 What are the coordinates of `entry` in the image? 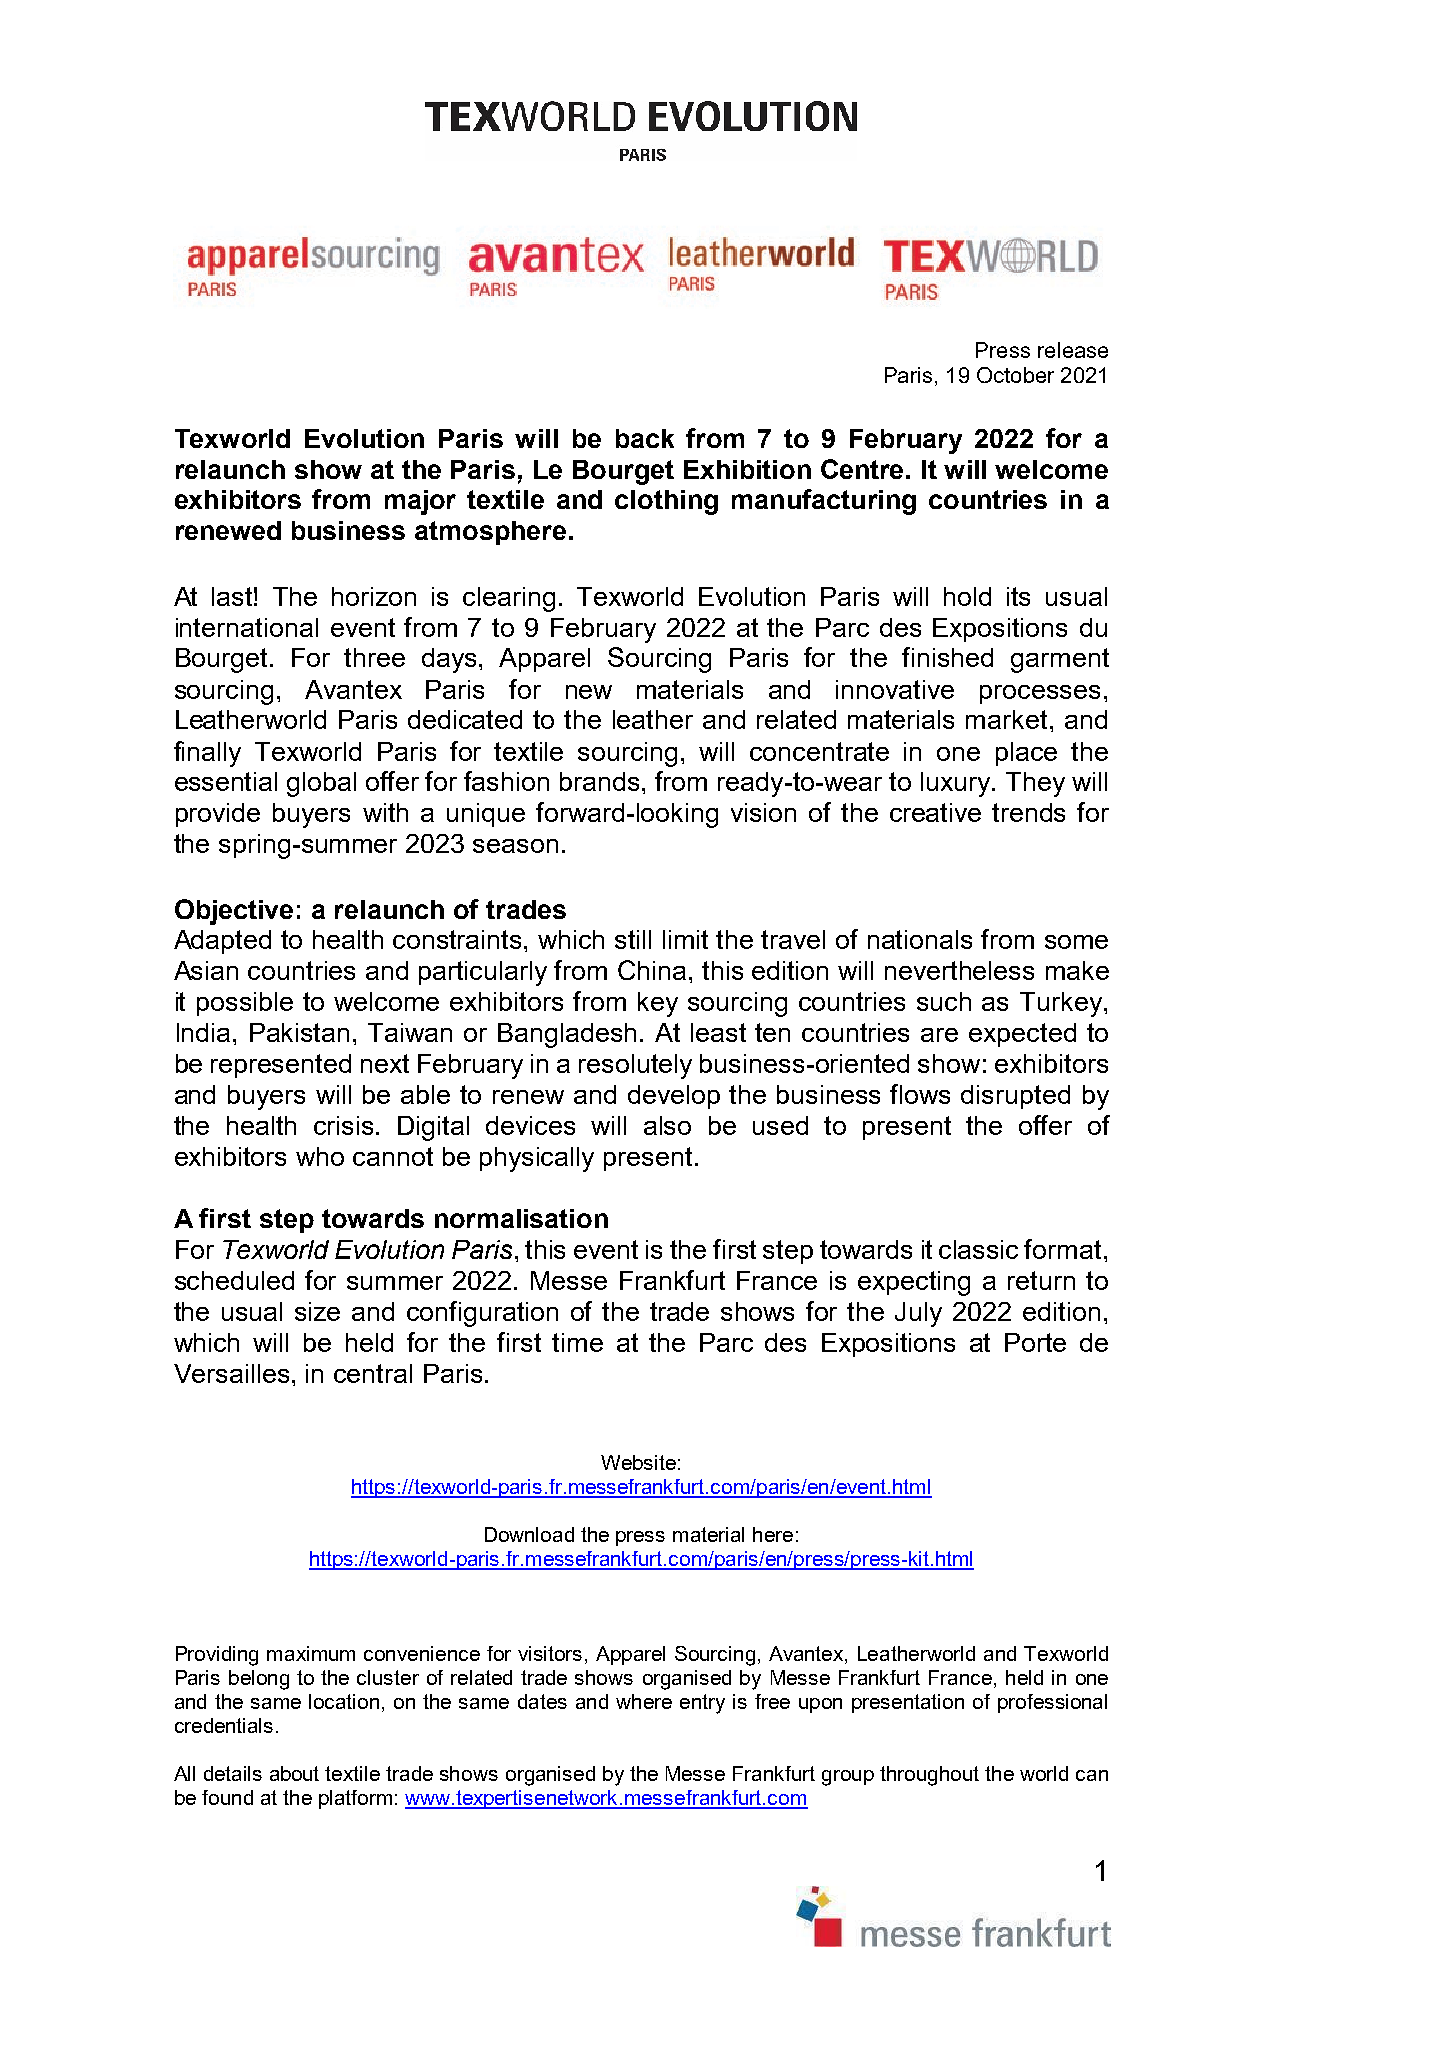 It's located at (702, 1704).
